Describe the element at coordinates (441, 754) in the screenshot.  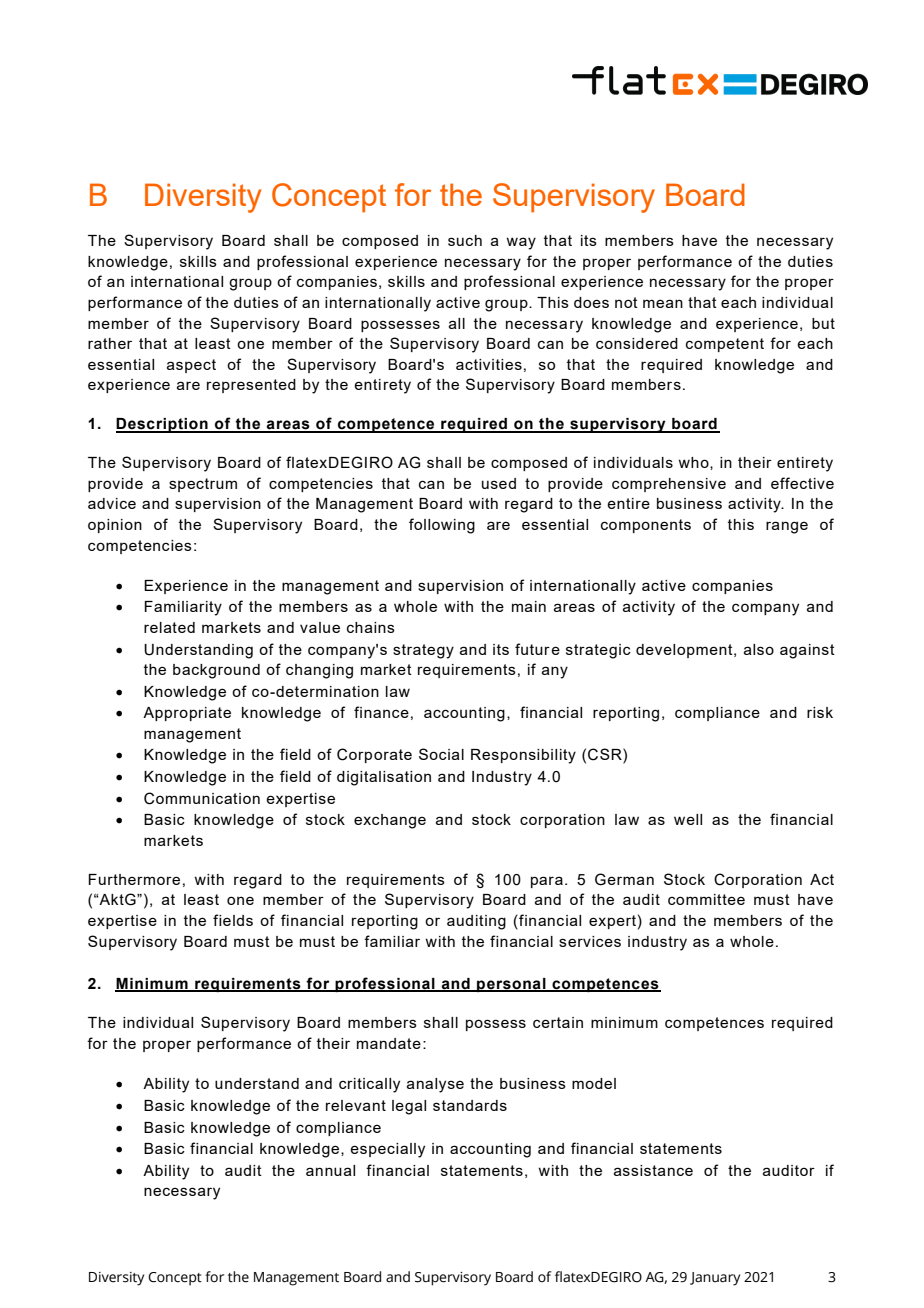
I see `Social` at that location.
